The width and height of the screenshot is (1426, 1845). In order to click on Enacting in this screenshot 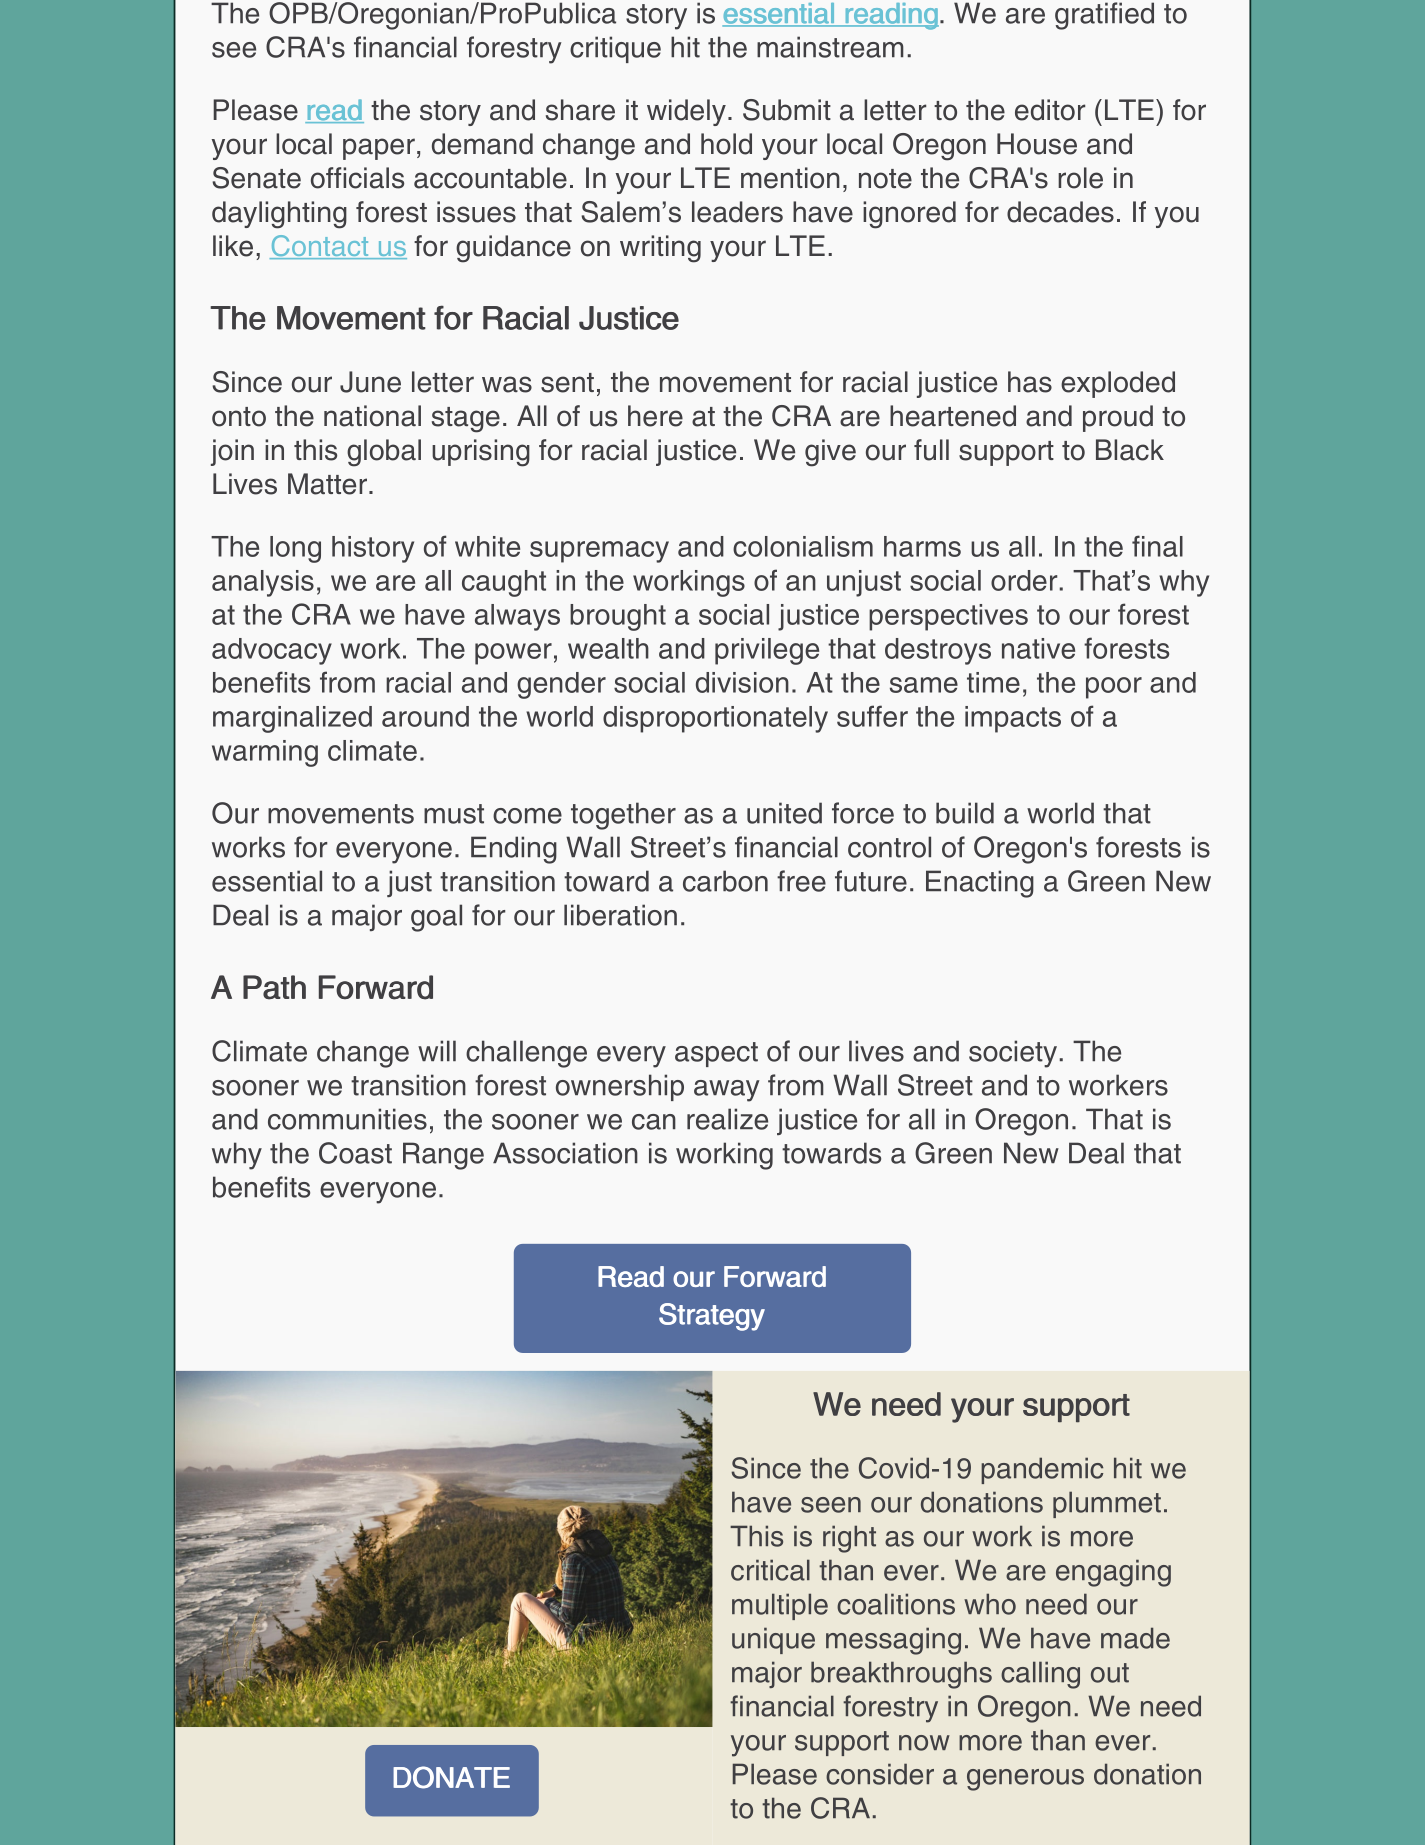, I will do `click(980, 884)`.
